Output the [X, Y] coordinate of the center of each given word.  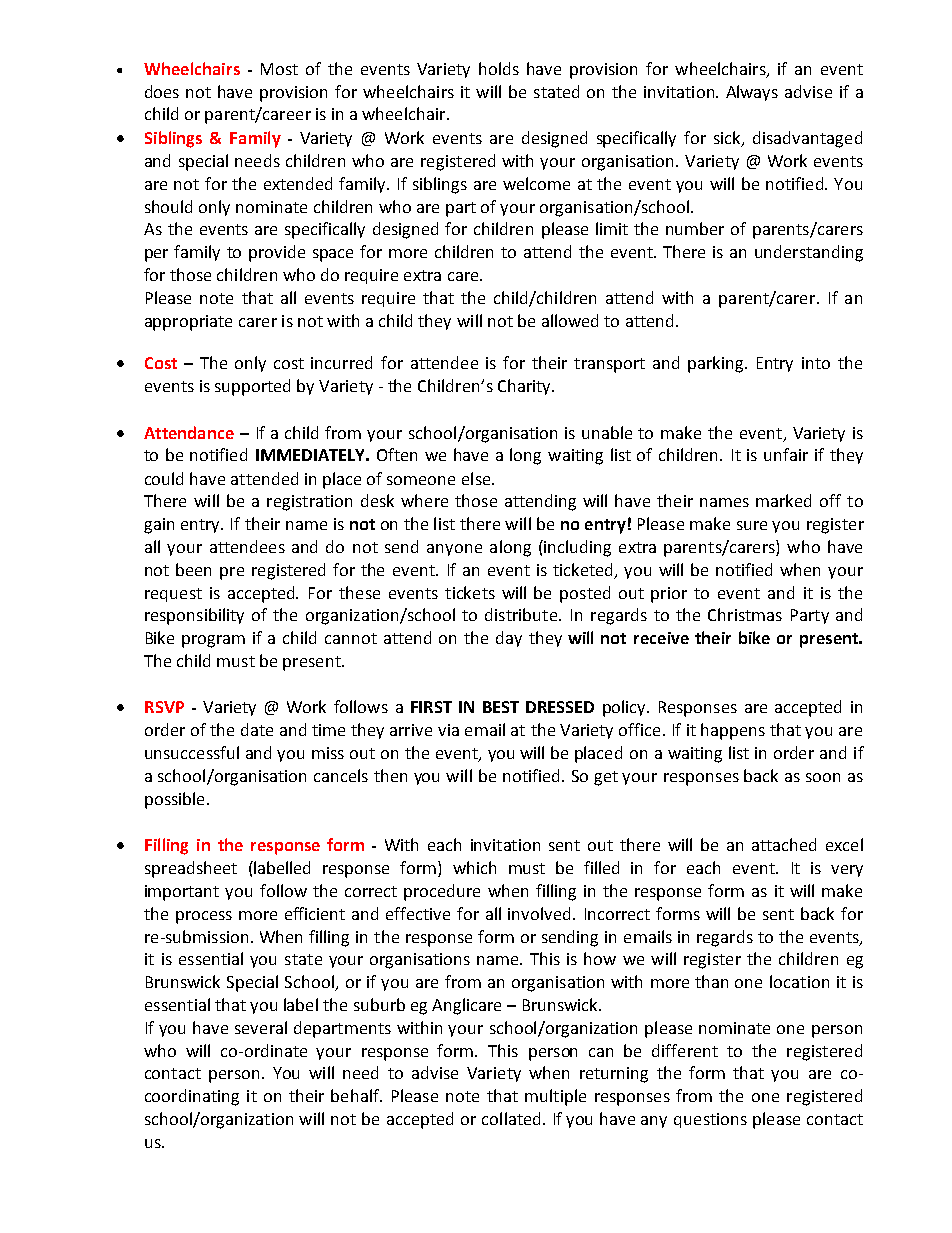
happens [733, 731]
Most [279, 69]
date [257, 729]
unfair [786, 454]
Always [752, 93]
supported [252, 387]
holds [499, 68]
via [448, 730]
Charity [525, 387]
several [261, 1027]
